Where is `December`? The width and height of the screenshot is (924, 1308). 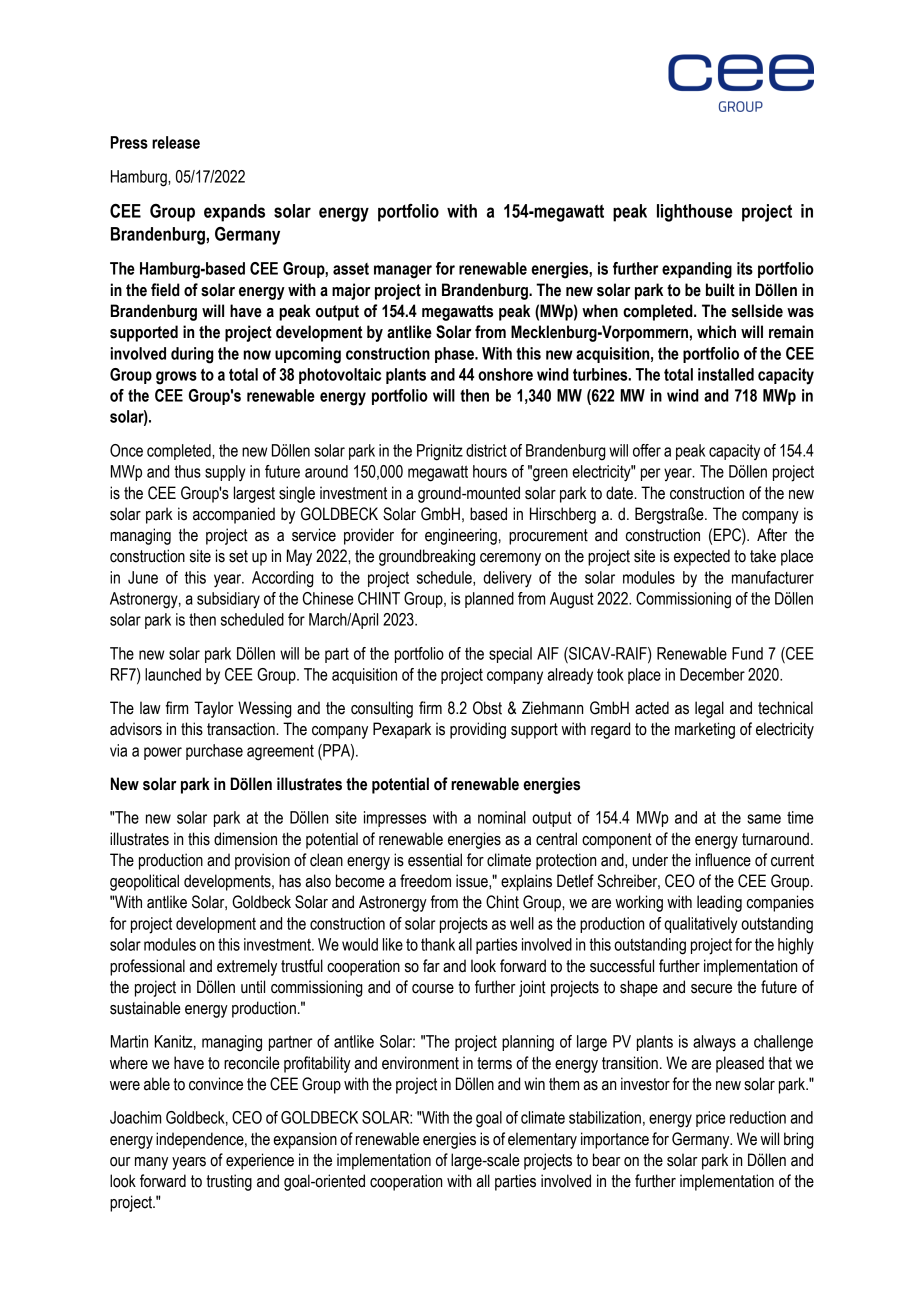
December is located at coordinates (712, 674).
